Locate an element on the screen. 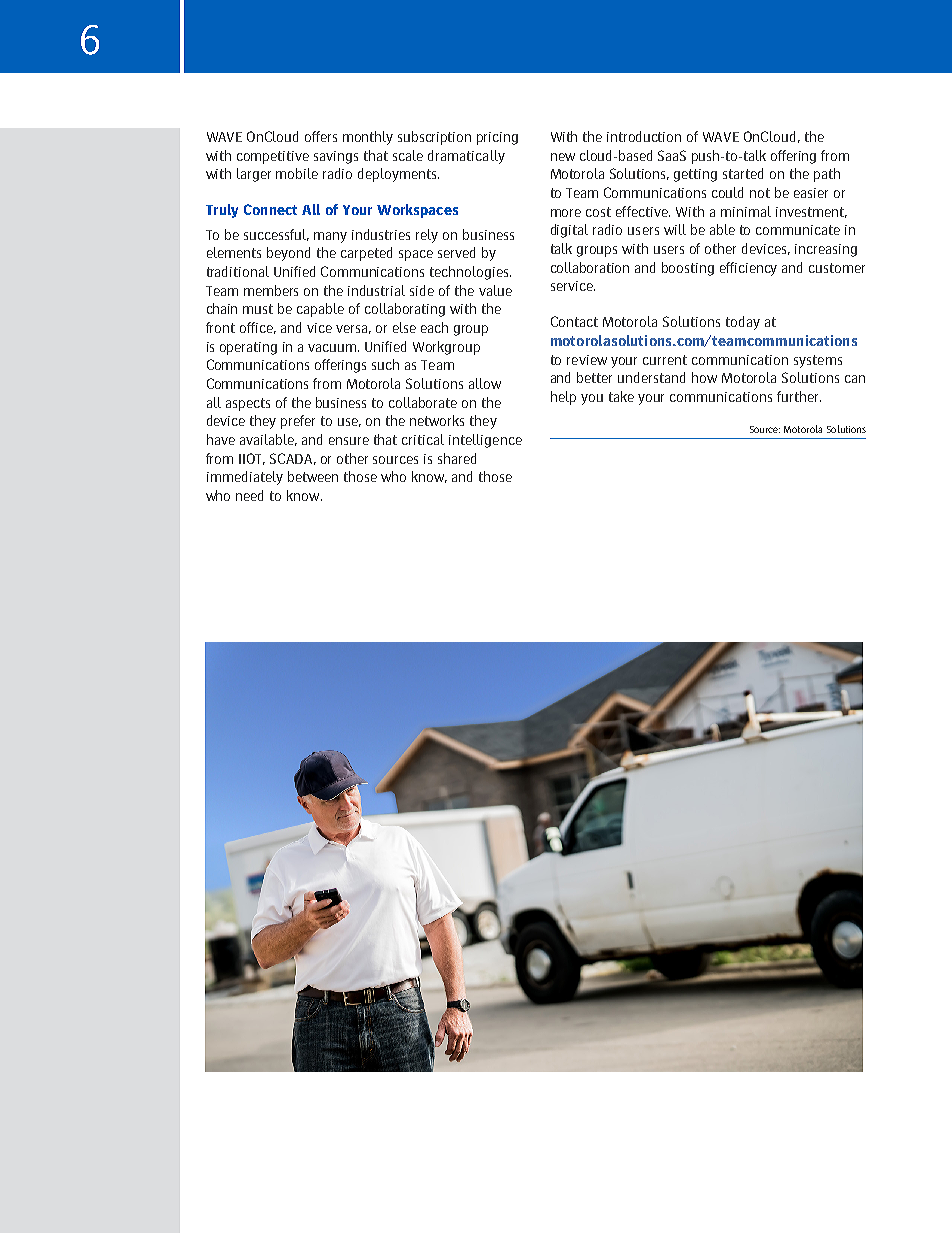 This screenshot has height=1233, width=952. started is located at coordinates (743, 173).
